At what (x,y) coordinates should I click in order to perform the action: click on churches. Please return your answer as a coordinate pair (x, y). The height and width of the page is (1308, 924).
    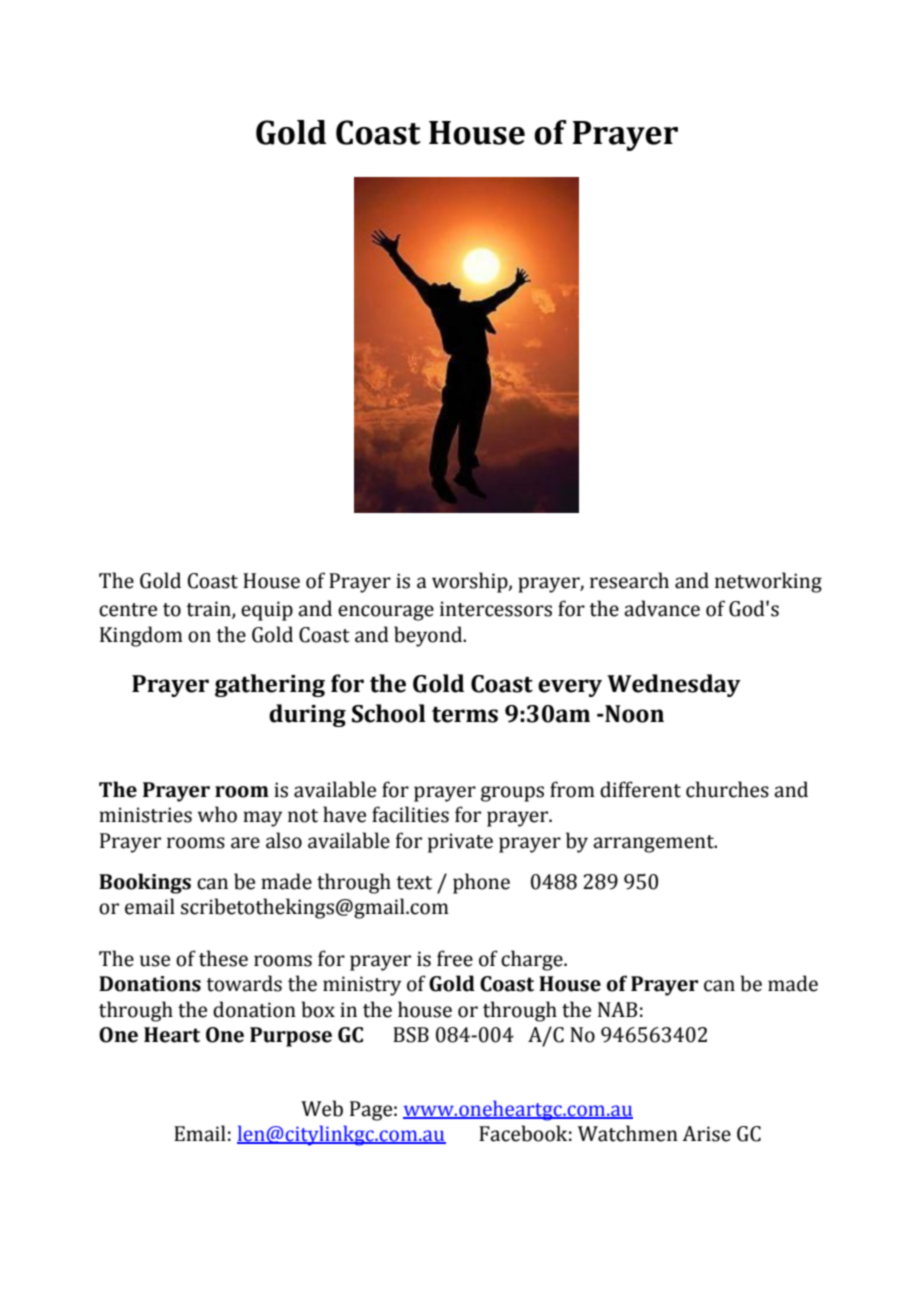
    Looking at the image, I should click on (727, 789).
